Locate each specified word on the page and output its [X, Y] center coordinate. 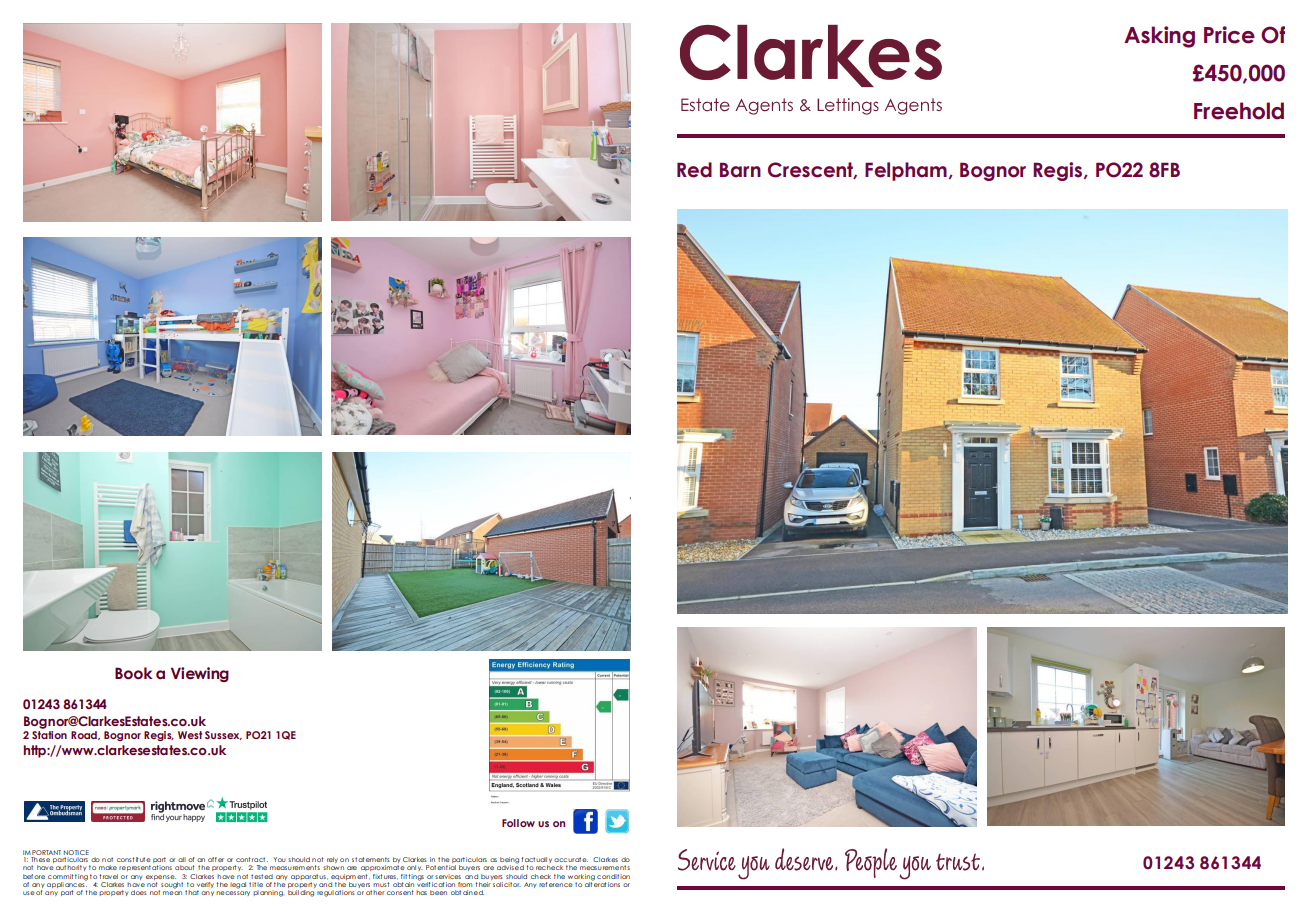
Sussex [223, 735]
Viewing [200, 674]
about [185, 867]
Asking [1159, 37]
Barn [740, 170]
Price [1229, 35]
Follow [518, 823]
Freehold [1239, 111]
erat [600, 883]
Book [134, 673]
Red [694, 170]
